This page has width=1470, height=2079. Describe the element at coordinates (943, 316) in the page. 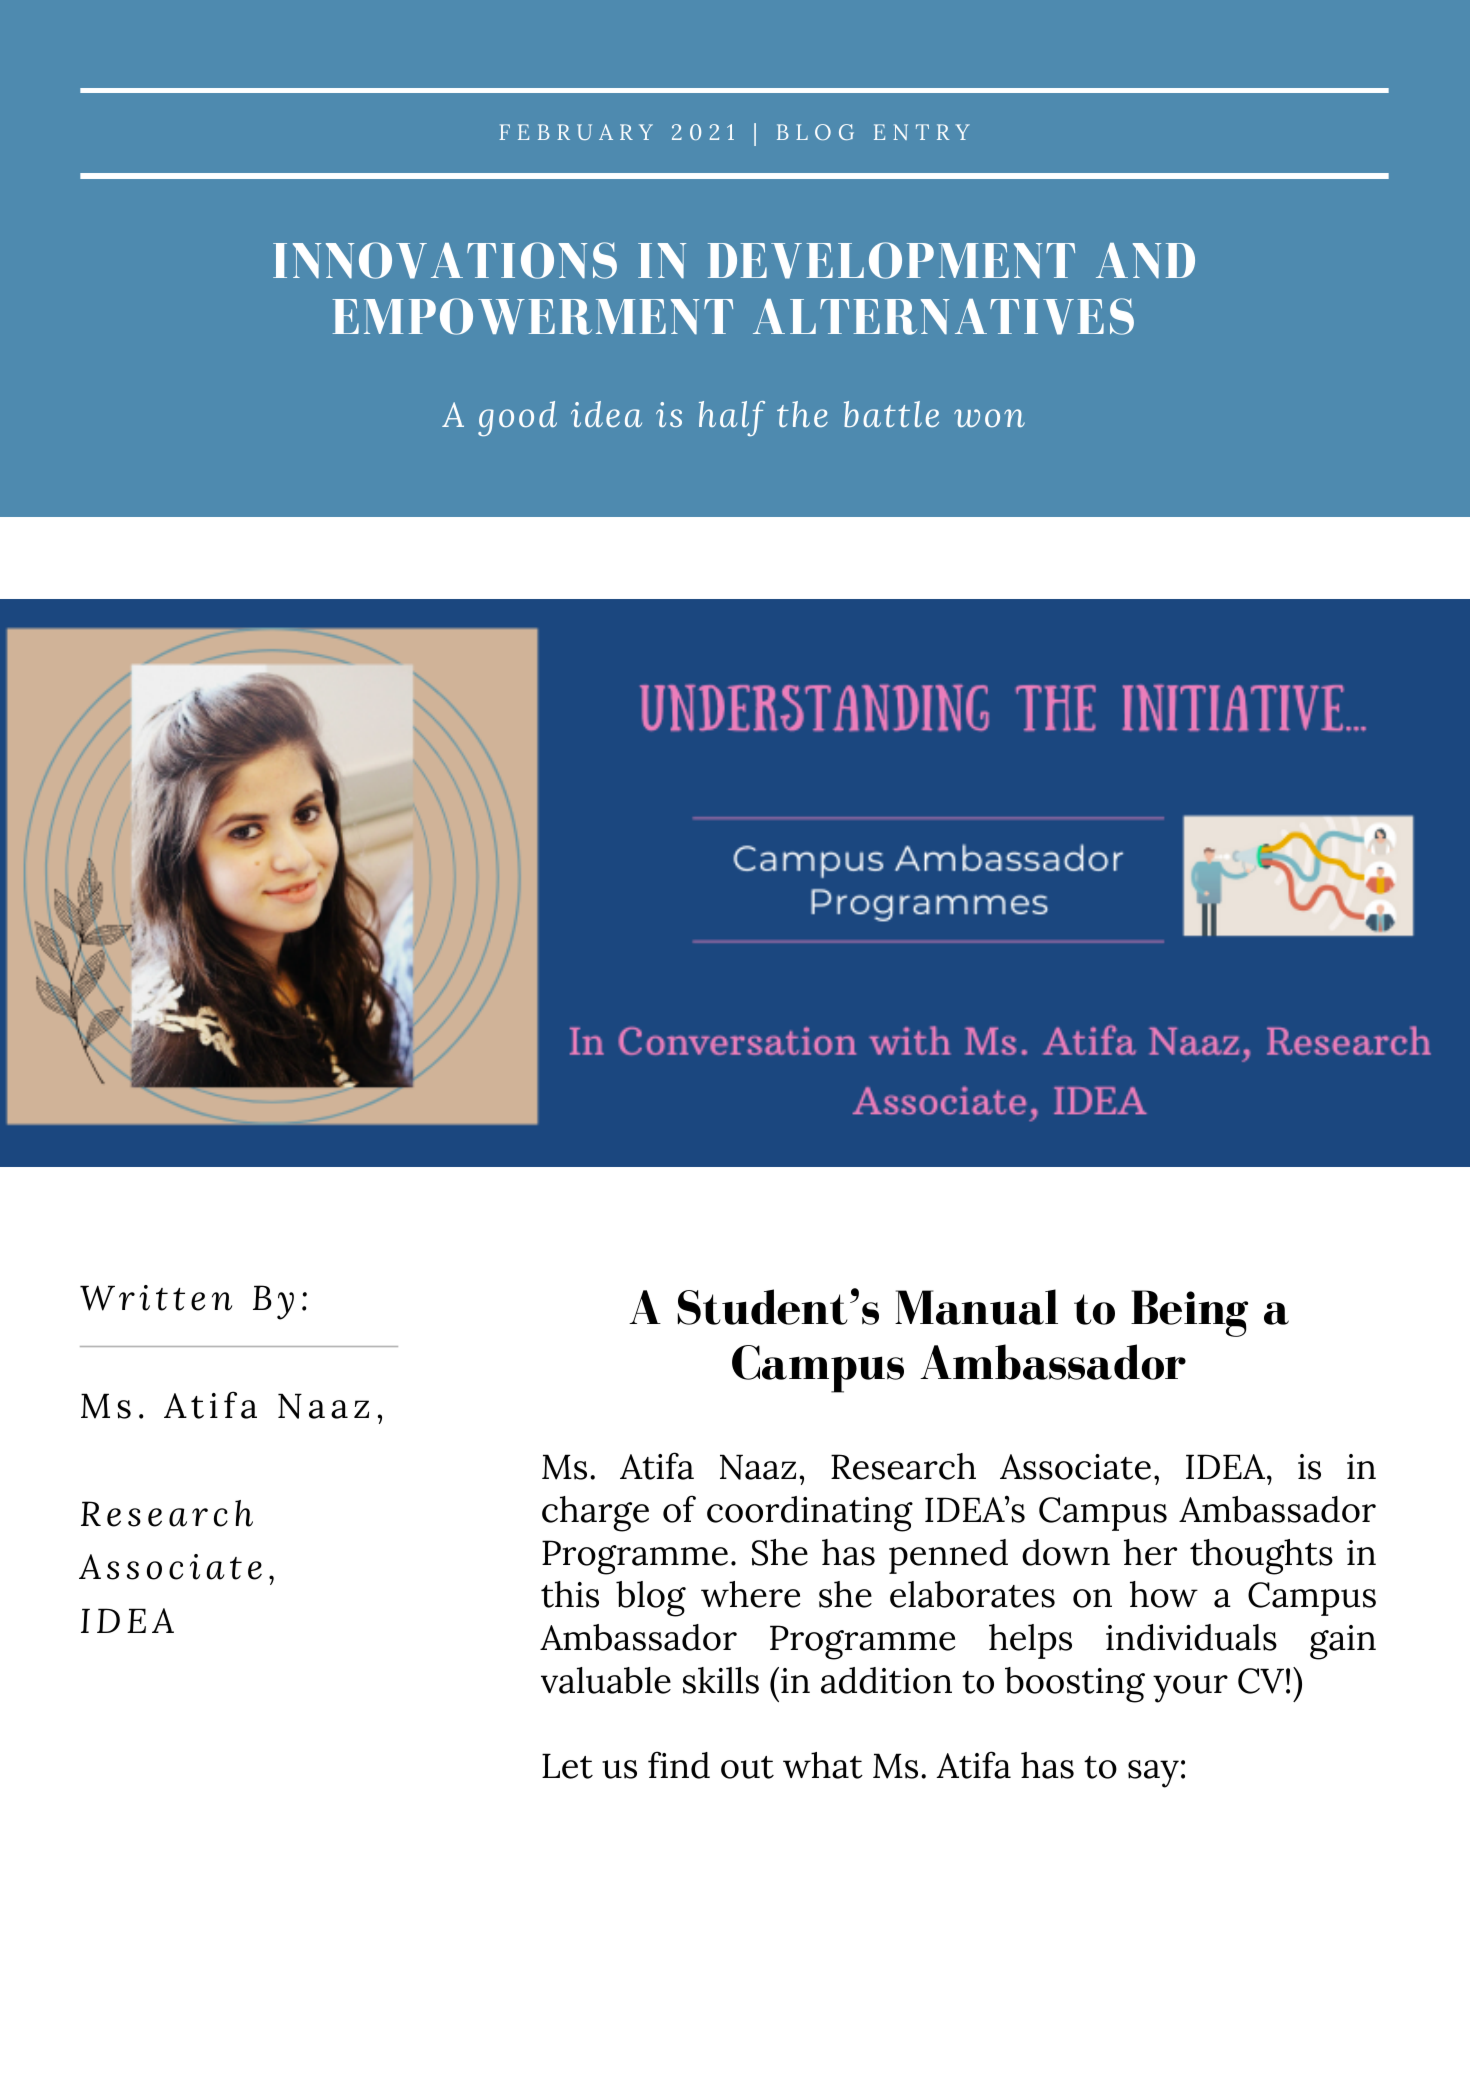

I see `ALTERNATIVES` at that location.
